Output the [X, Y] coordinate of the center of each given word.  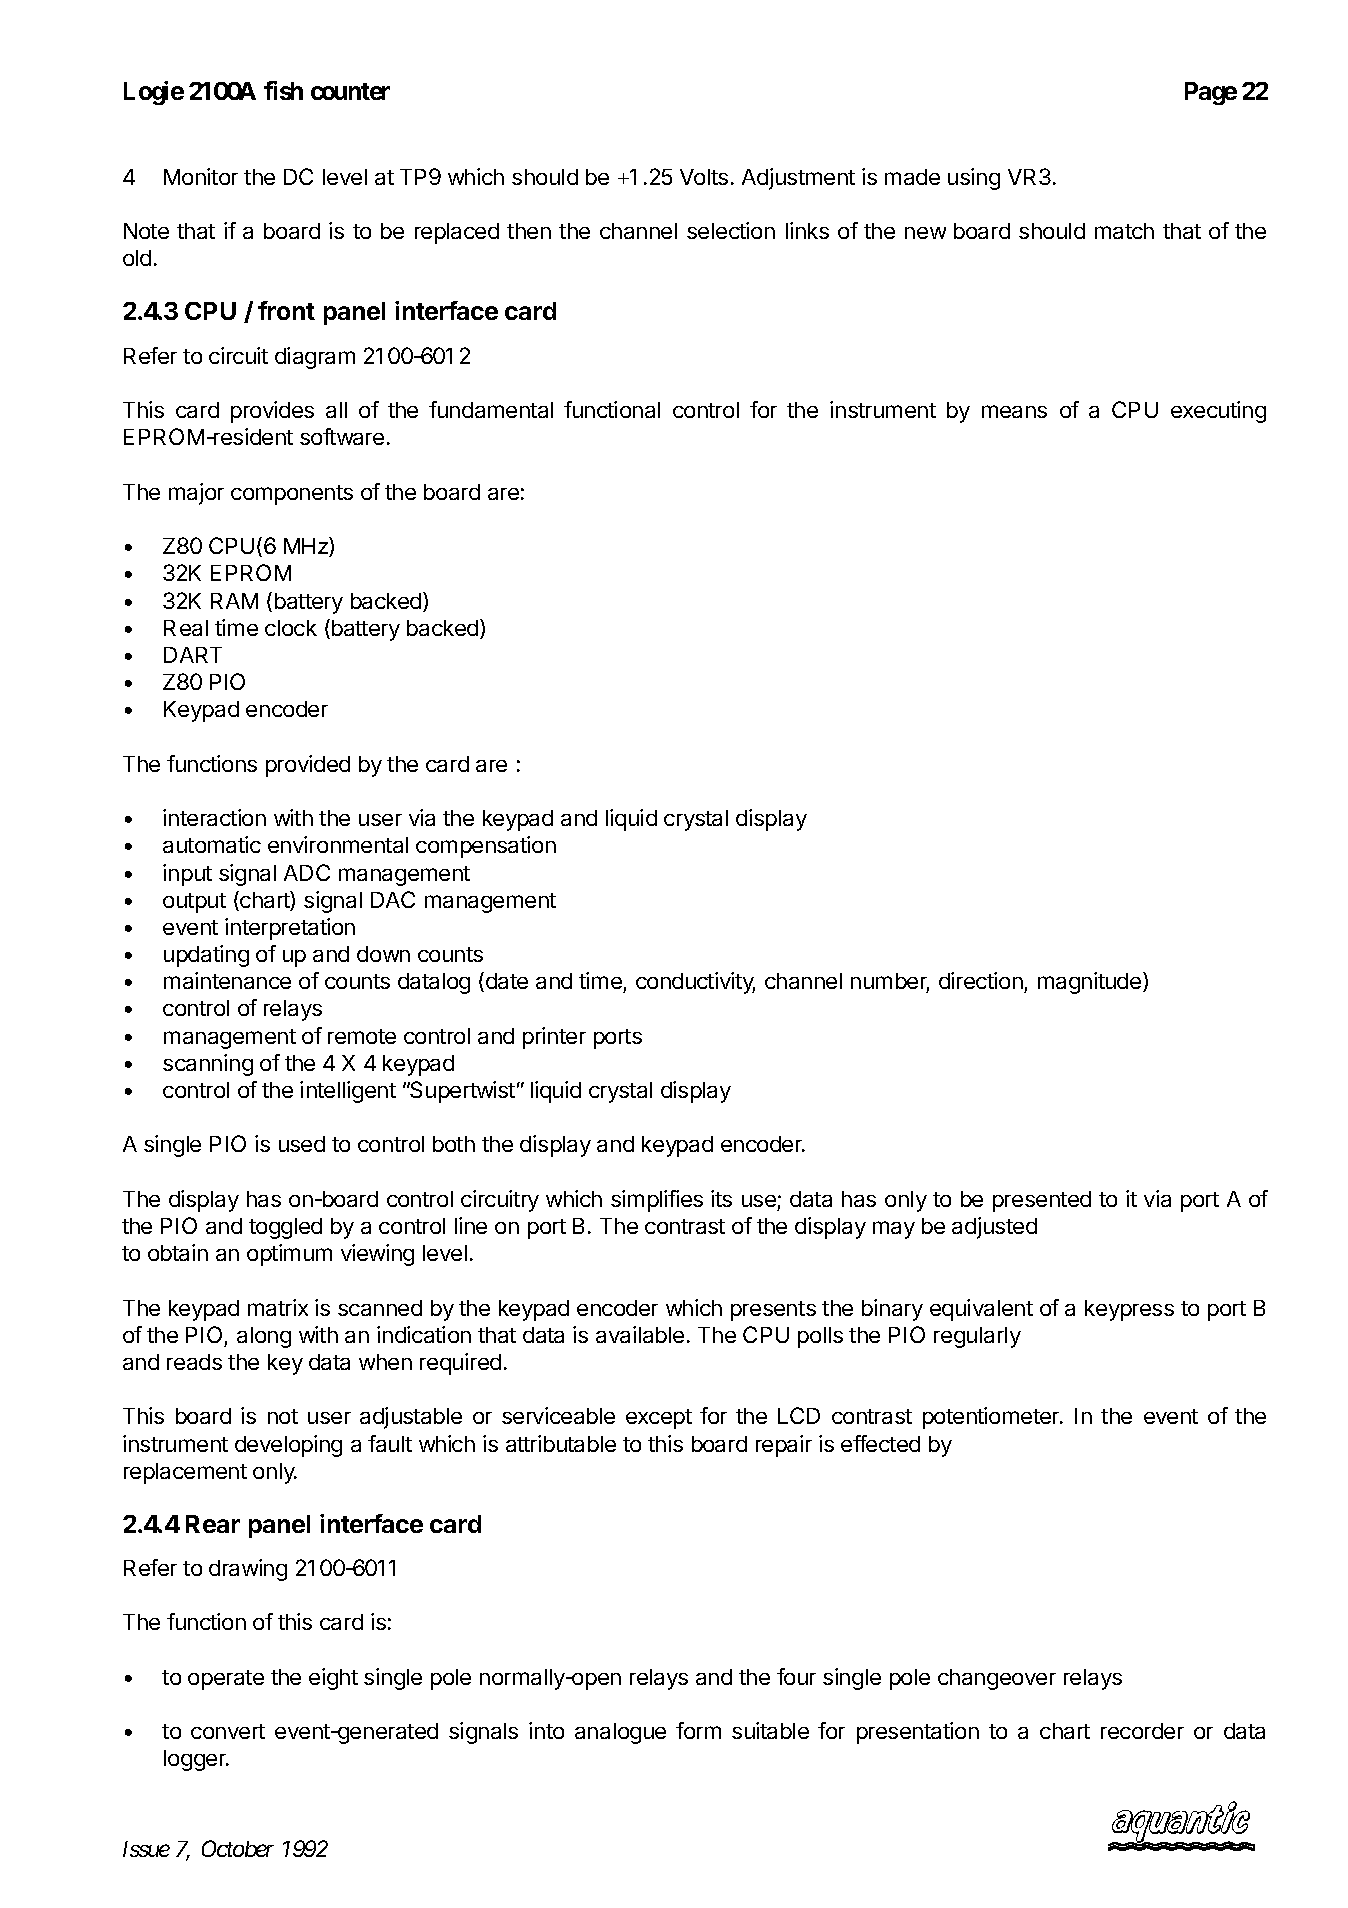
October [238, 1848]
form [698, 1730]
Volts [704, 177]
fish [283, 90]
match [1124, 231]
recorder [1142, 1731]
